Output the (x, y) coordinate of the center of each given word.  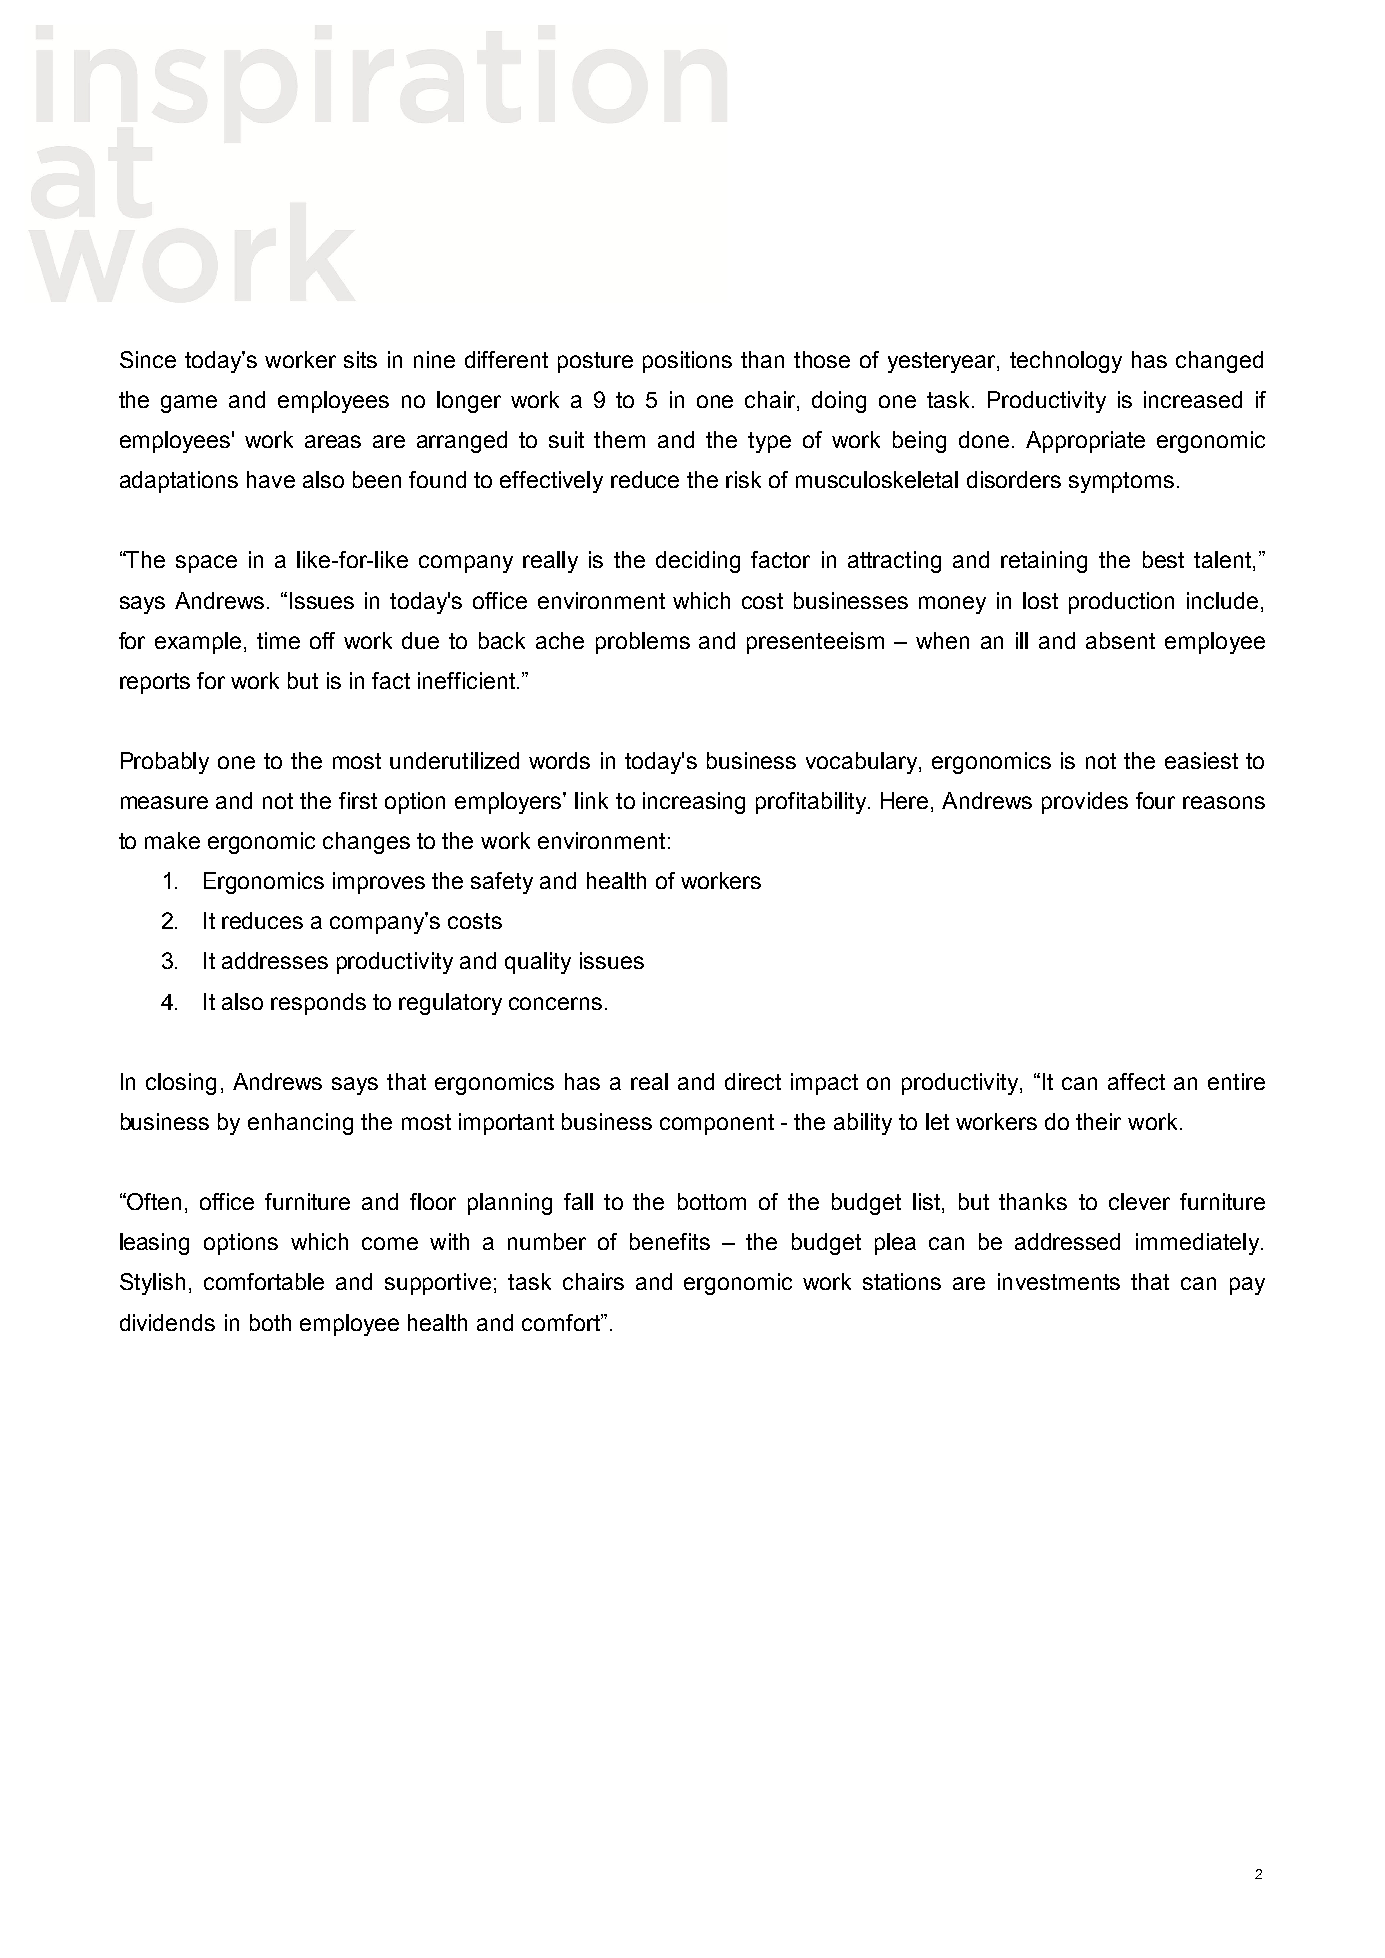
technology (1066, 362)
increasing (694, 803)
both (270, 1322)
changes (366, 843)
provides (1085, 803)
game (189, 404)
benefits (670, 1241)
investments (1059, 1281)
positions (687, 362)
